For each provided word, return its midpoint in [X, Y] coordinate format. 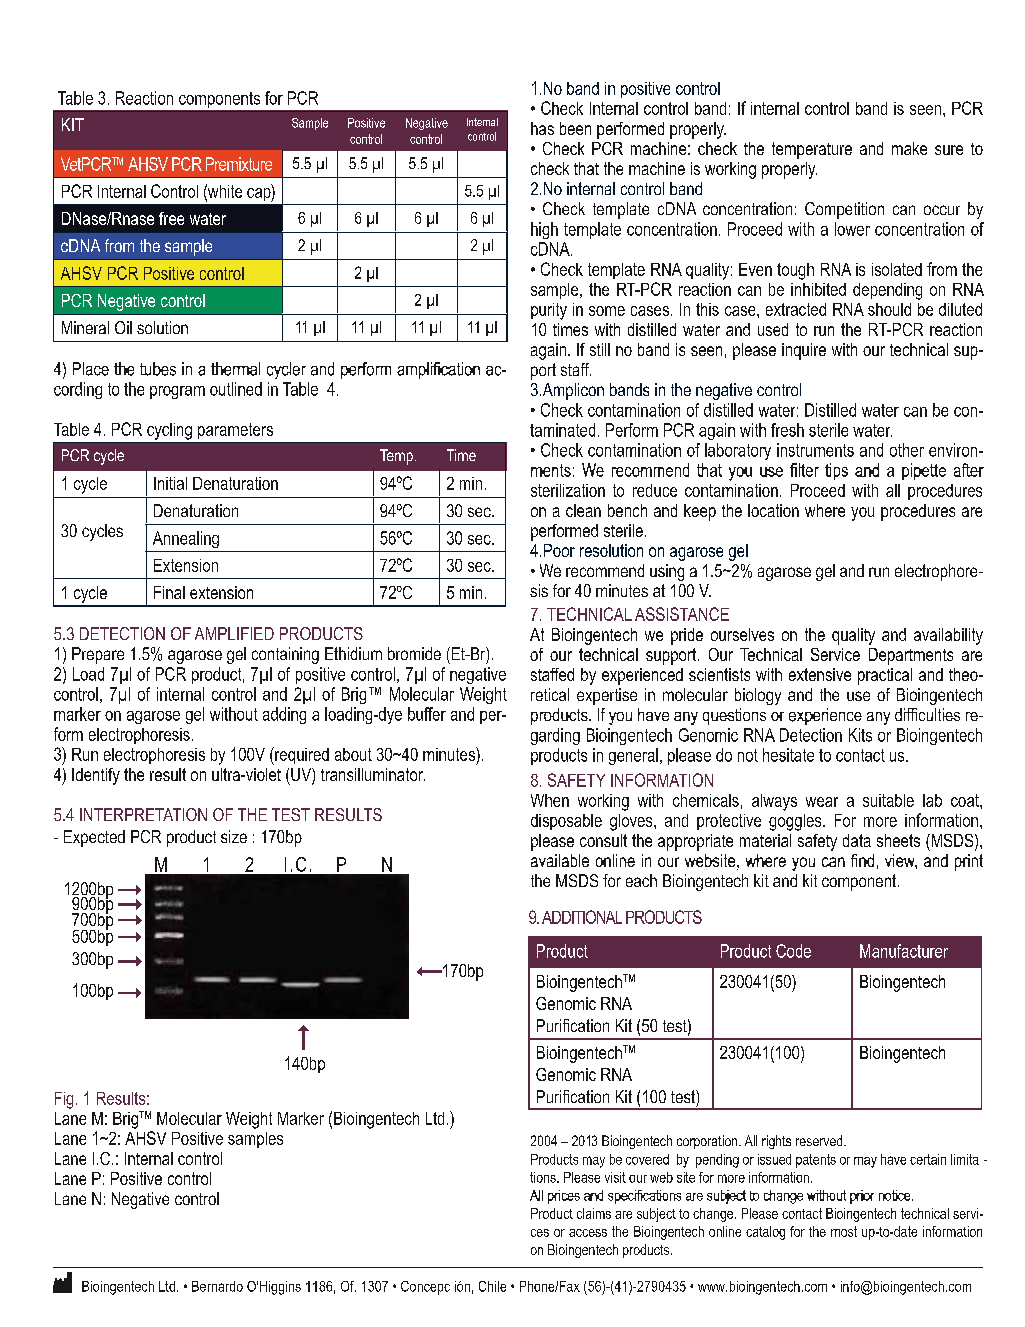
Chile [492, 1286]
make [909, 148]
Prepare [98, 655]
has [542, 128]
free [171, 218]
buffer [427, 714]
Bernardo [217, 1286]
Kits [860, 735]
